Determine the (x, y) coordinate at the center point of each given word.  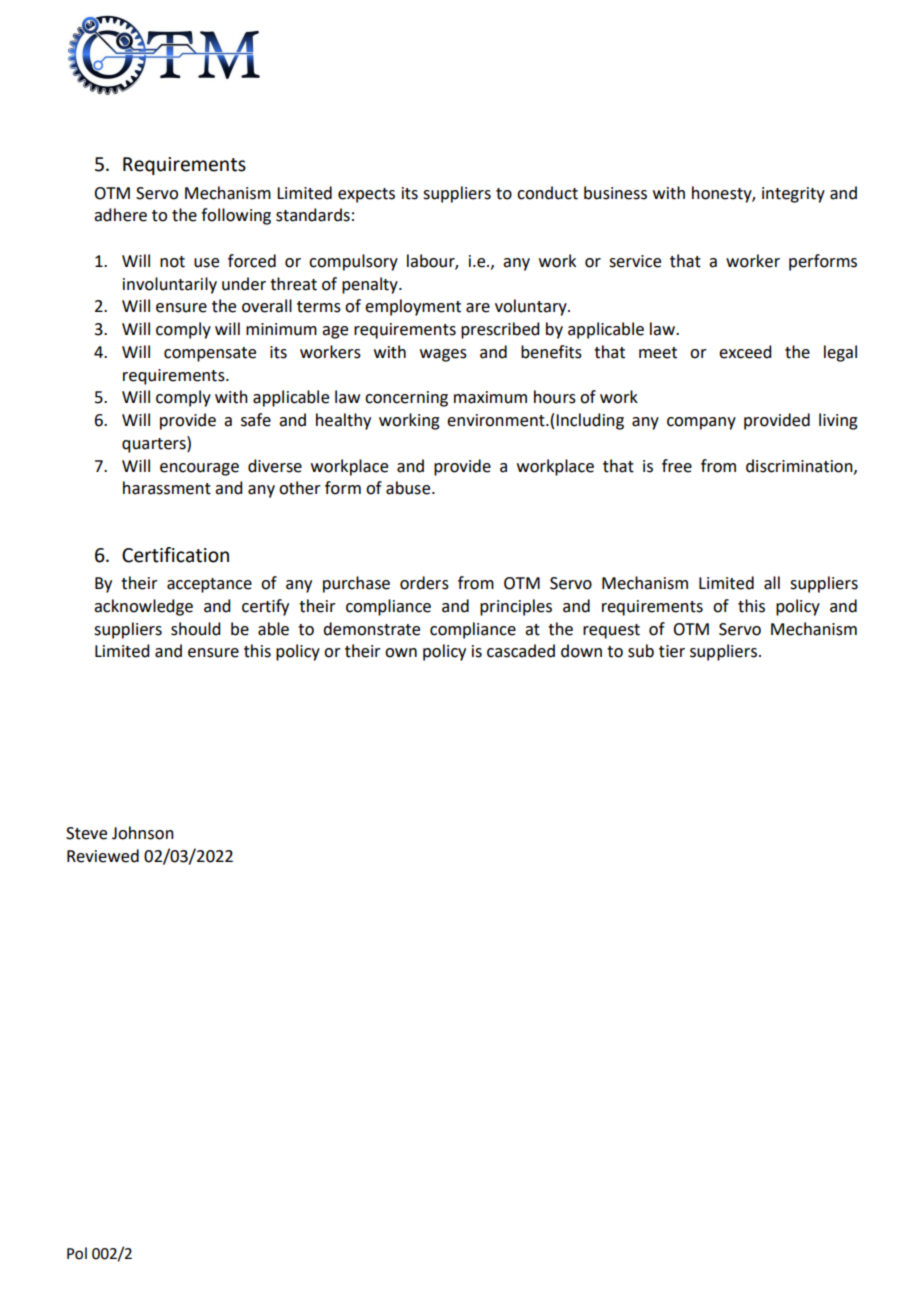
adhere (120, 215)
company (701, 423)
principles (516, 607)
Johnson (143, 833)
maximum (490, 397)
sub (641, 651)
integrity (793, 195)
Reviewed (103, 856)
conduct (547, 193)
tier (672, 651)
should (195, 629)
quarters (155, 444)
